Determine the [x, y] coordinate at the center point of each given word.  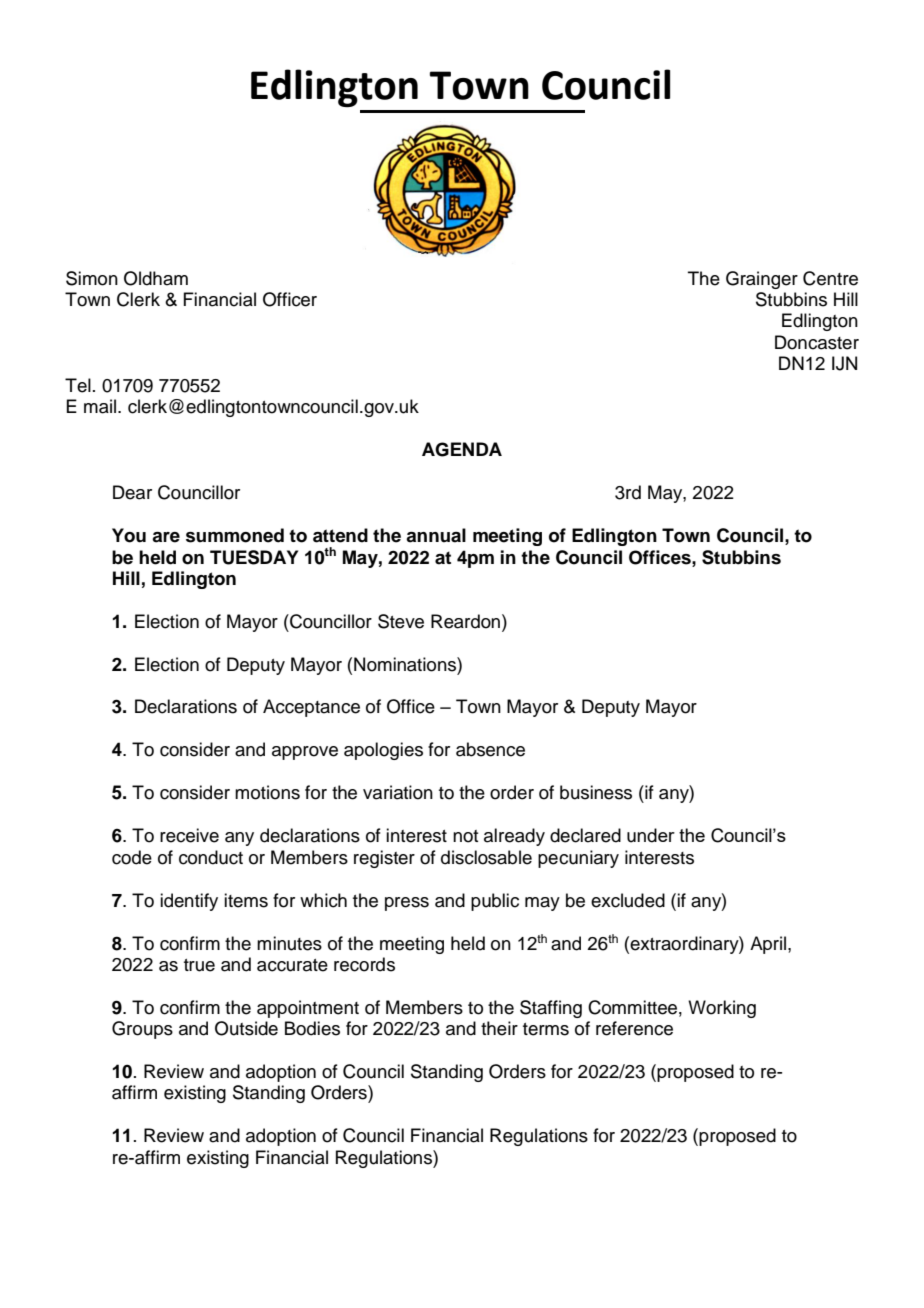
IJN [844, 363]
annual [436, 535]
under [651, 835]
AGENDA [462, 449]
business [596, 792]
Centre [830, 278]
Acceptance [311, 708]
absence [490, 749]
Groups [142, 1030]
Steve [401, 621]
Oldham [156, 278]
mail [101, 406]
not [465, 836]
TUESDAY [254, 557]
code [132, 857]
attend [340, 535]
